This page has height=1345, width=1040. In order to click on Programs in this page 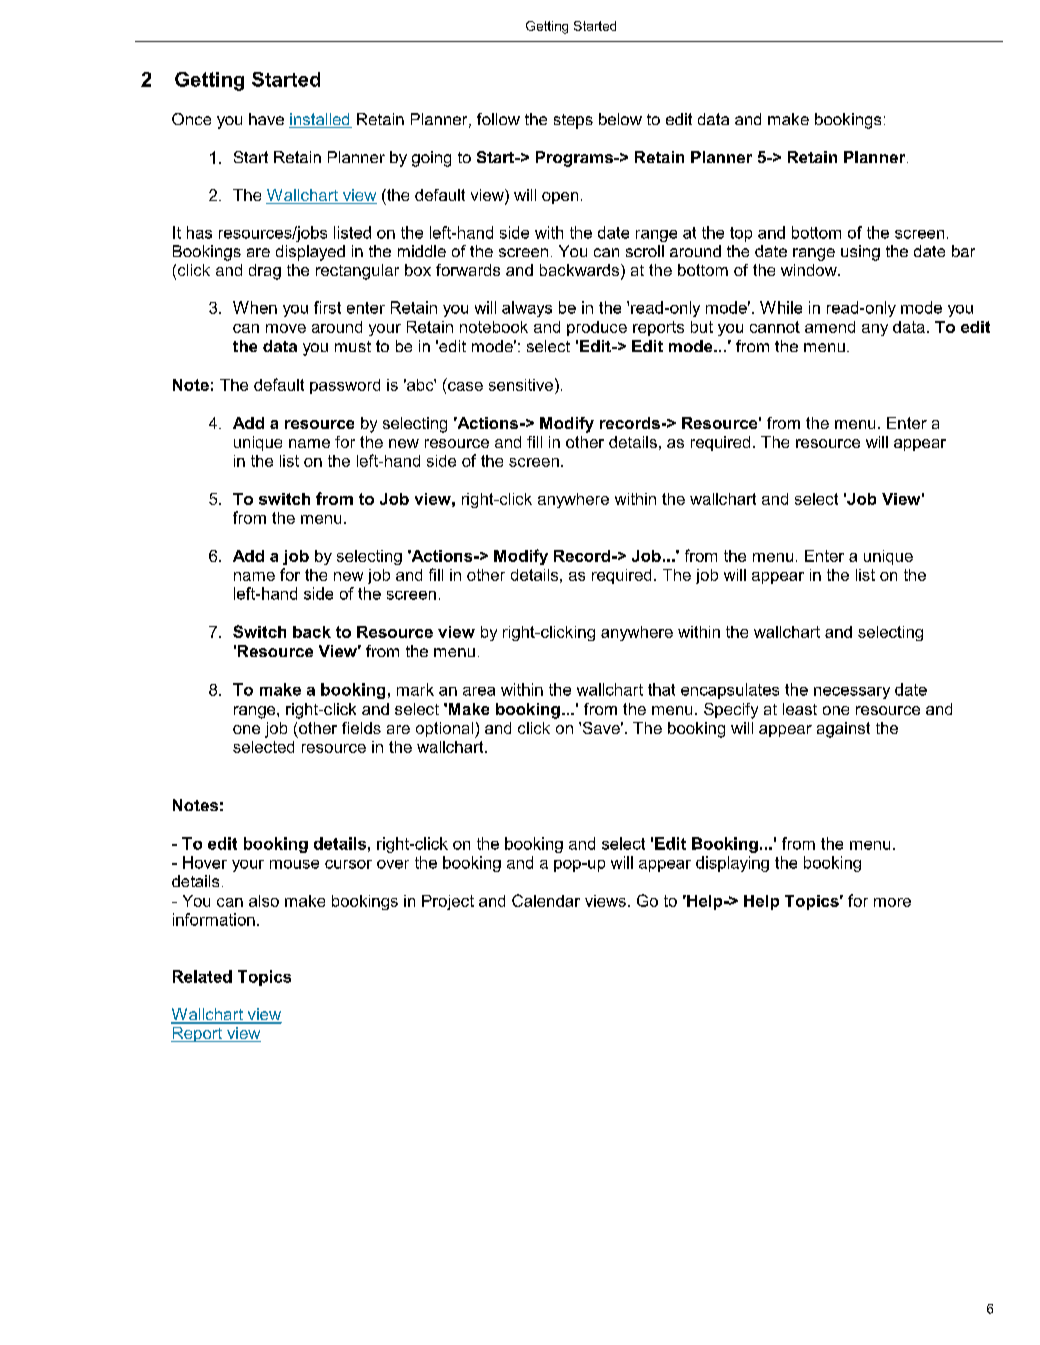, I will do `click(575, 159)`.
